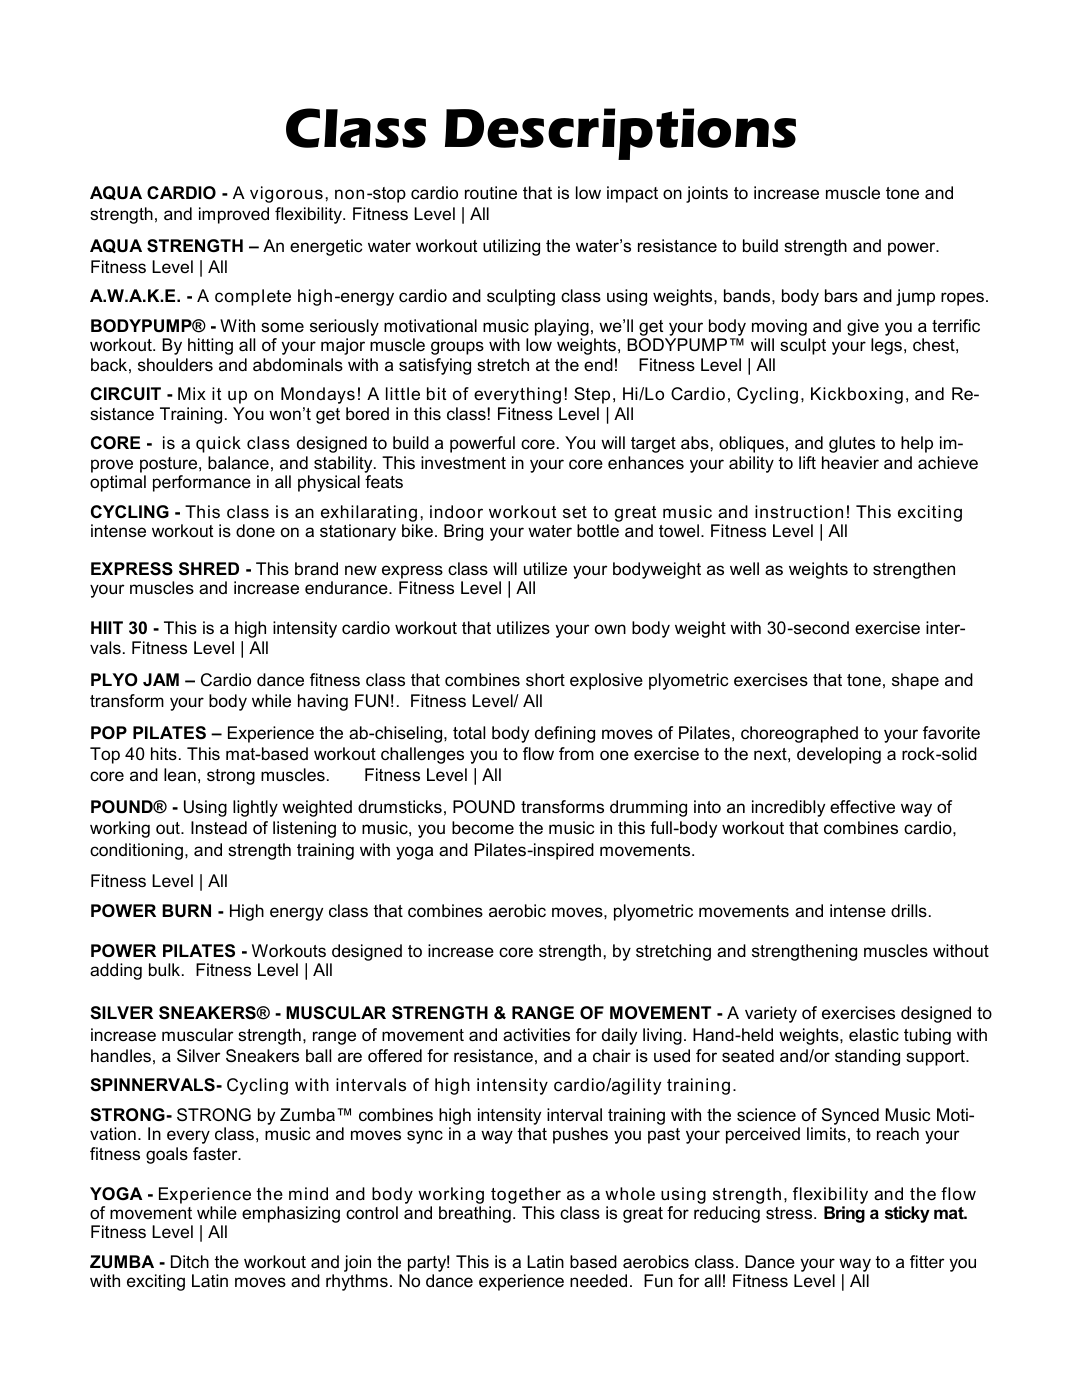 This screenshot has height=1400, width=1081. What do you see at coordinates (841, 296) in the screenshot?
I see `bars` at bounding box center [841, 296].
